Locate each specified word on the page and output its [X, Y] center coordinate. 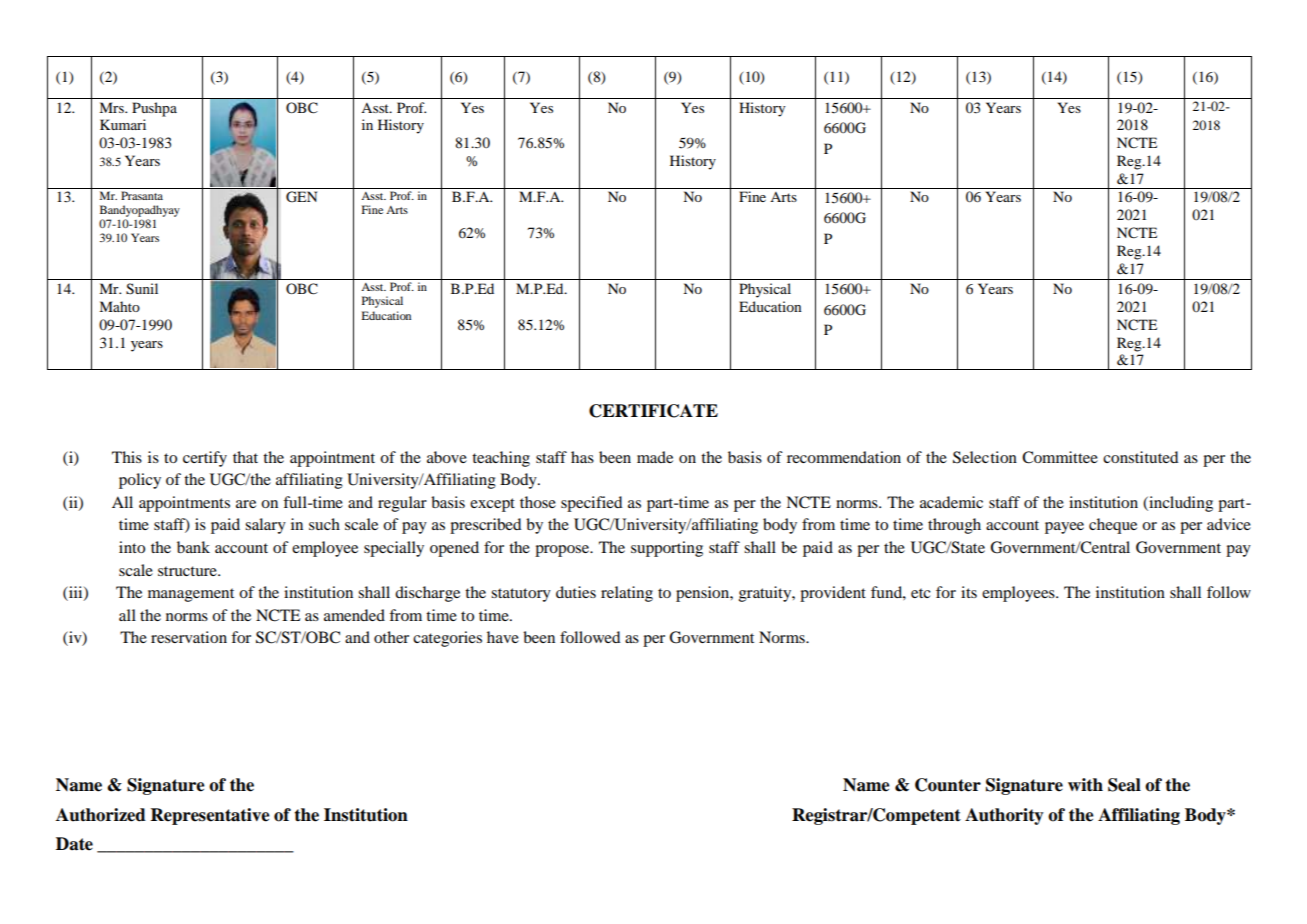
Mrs [112, 107]
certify [205, 459]
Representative [210, 816]
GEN [301, 197]
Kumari [123, 124]
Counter [948, 785]
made [655, 457]
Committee [1060, 457]
